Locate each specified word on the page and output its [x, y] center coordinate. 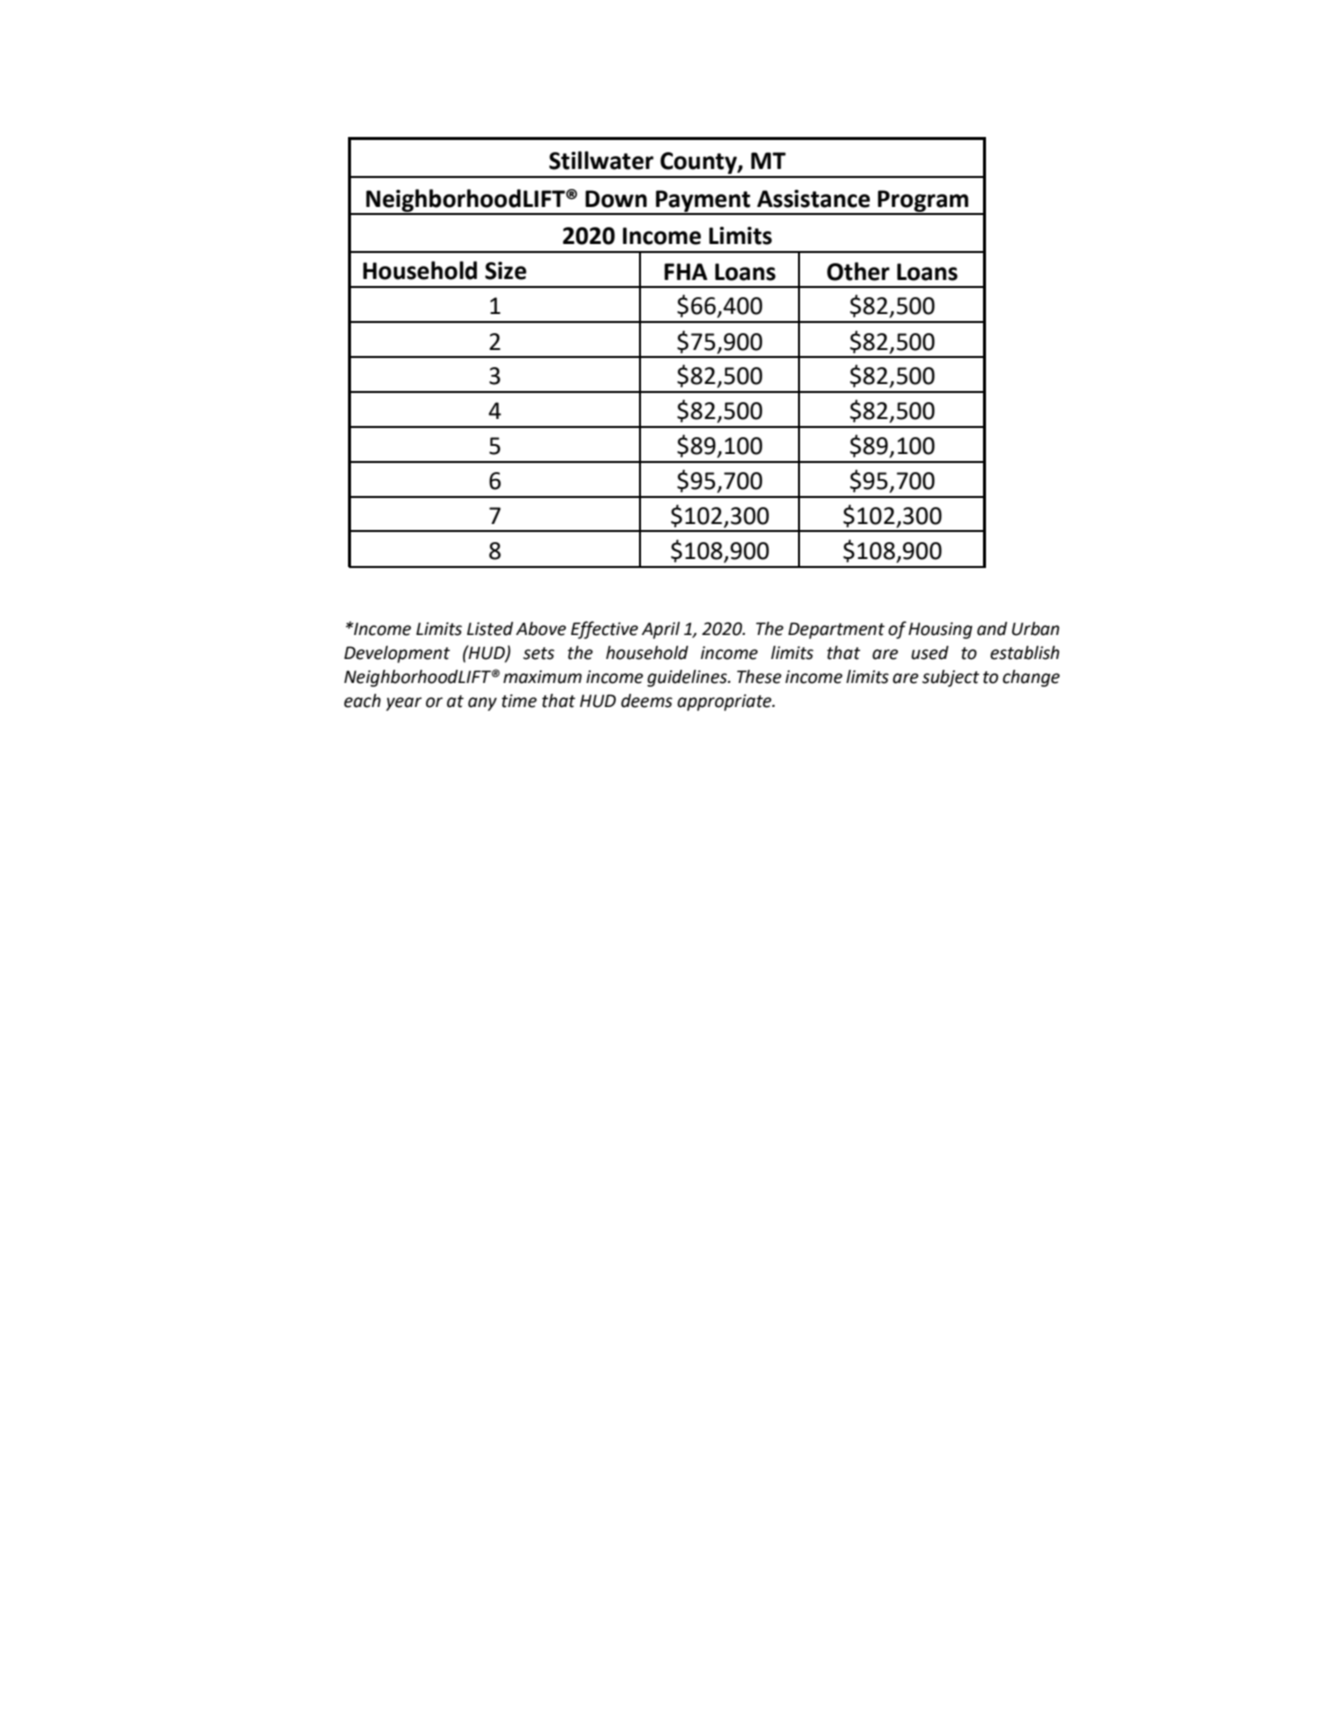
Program [923, 202]
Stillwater [601, 160]
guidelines [688, 678]
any [482, 704]
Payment [703, 202]
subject [950, 678]
